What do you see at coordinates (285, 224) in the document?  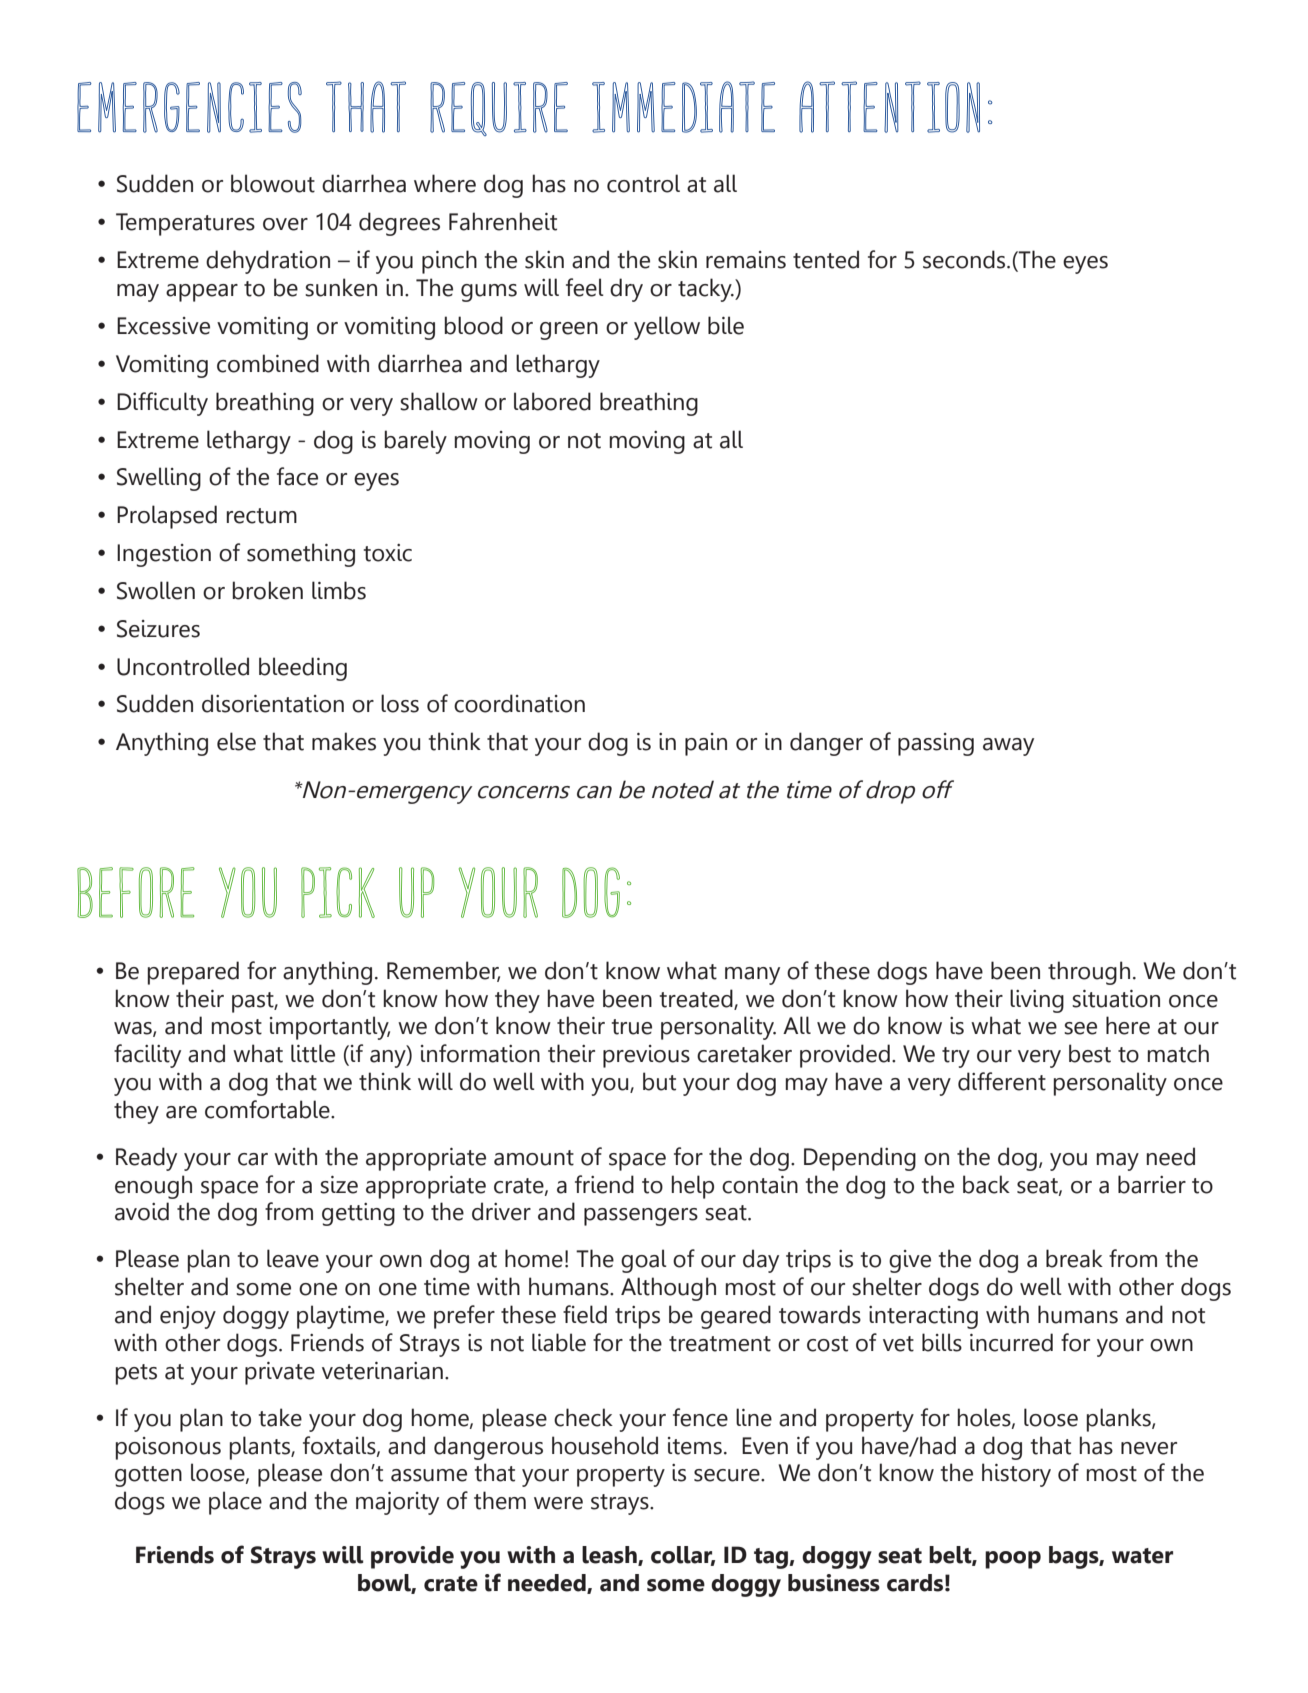 I see `over` at bounding box center [285, 224].
